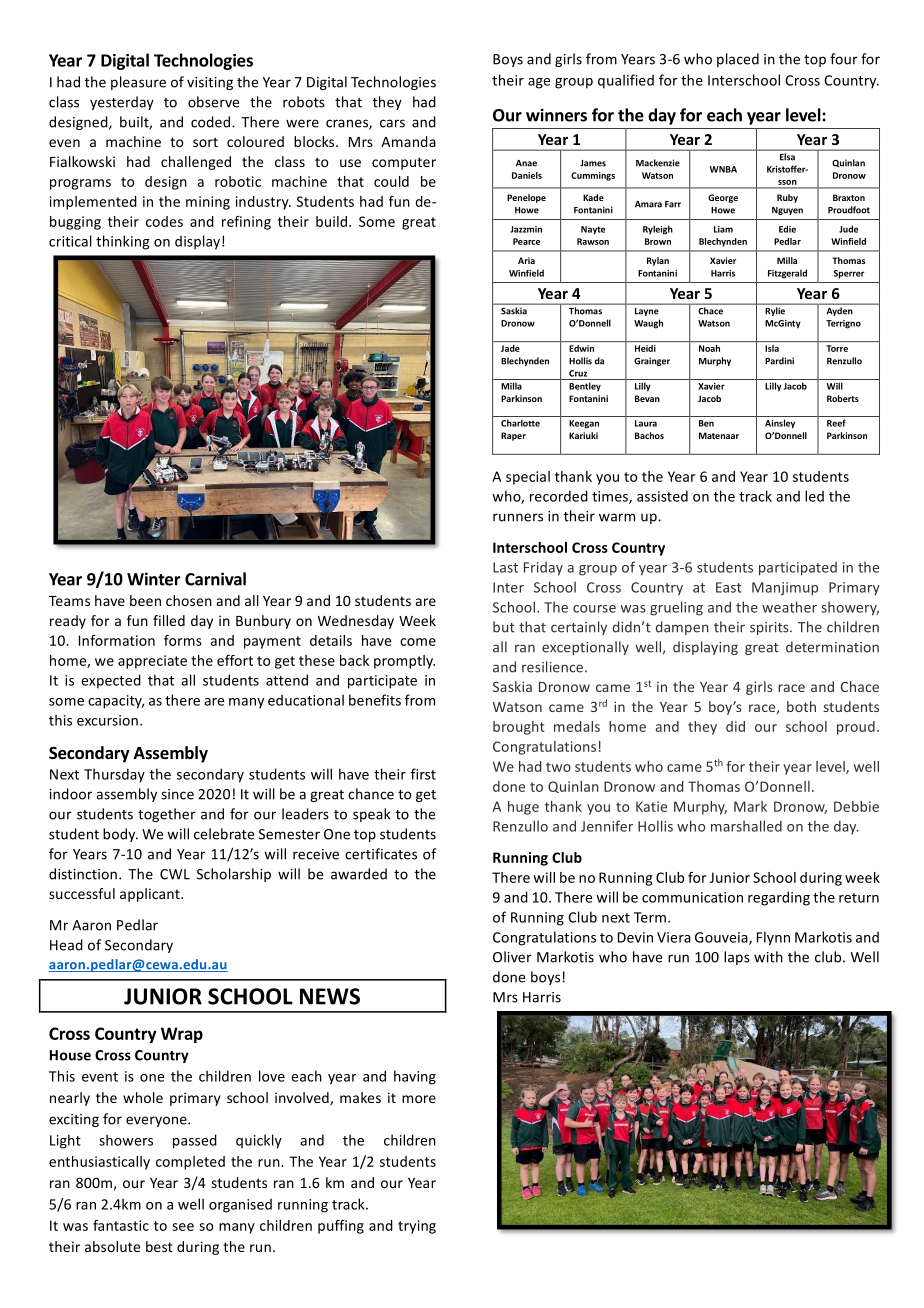 Image resolution: width=924 pixels, height=1308 pixels. Describe the element at coordinates (417, 1227) in the image. I see `trying` at that location.
